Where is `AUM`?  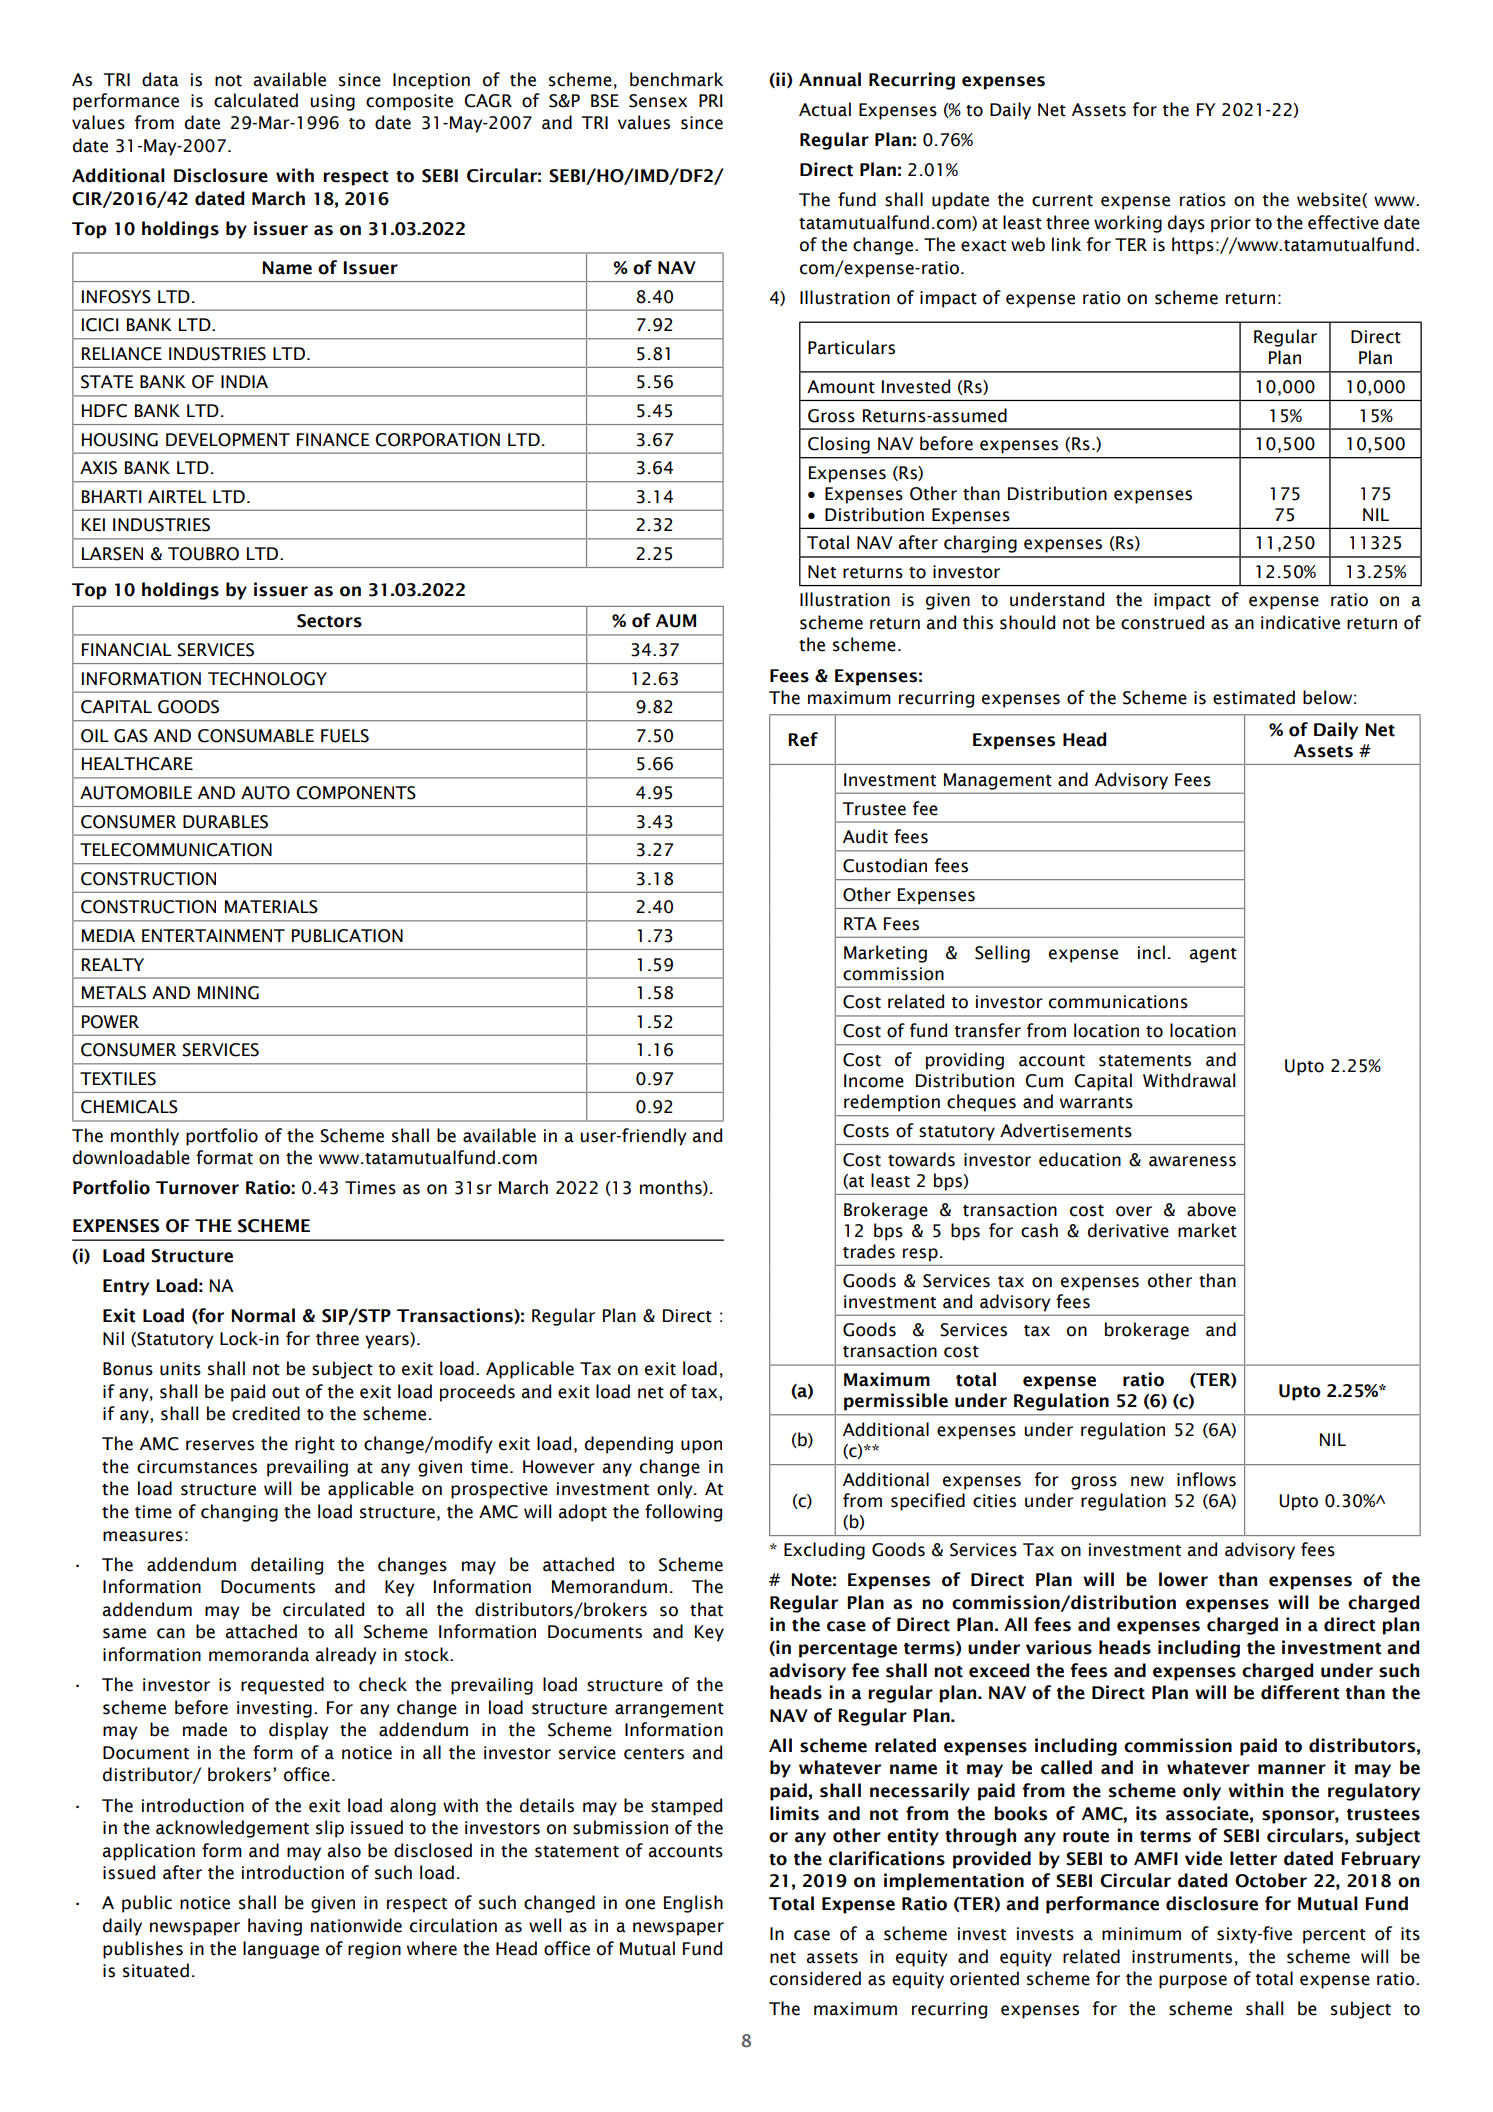
AUM is located at coordinates (676, 621).
